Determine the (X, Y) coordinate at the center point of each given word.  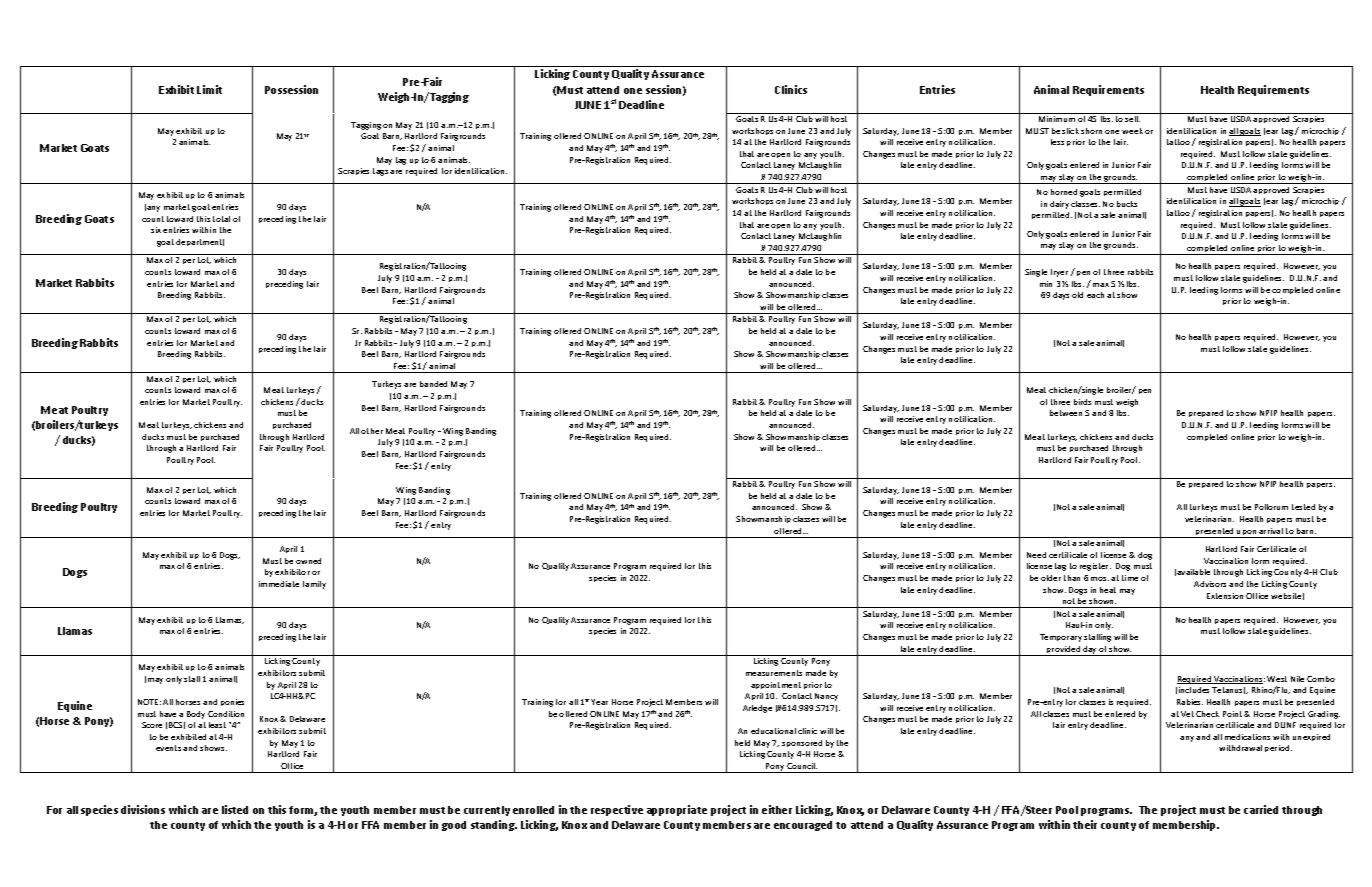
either (777, 809)
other (372, 431)
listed (235, 809)
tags (380, 172)
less (1057, 142)
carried (1261, 809)
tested (1303, 507)
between (1066, 413)
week (1132, 131)
